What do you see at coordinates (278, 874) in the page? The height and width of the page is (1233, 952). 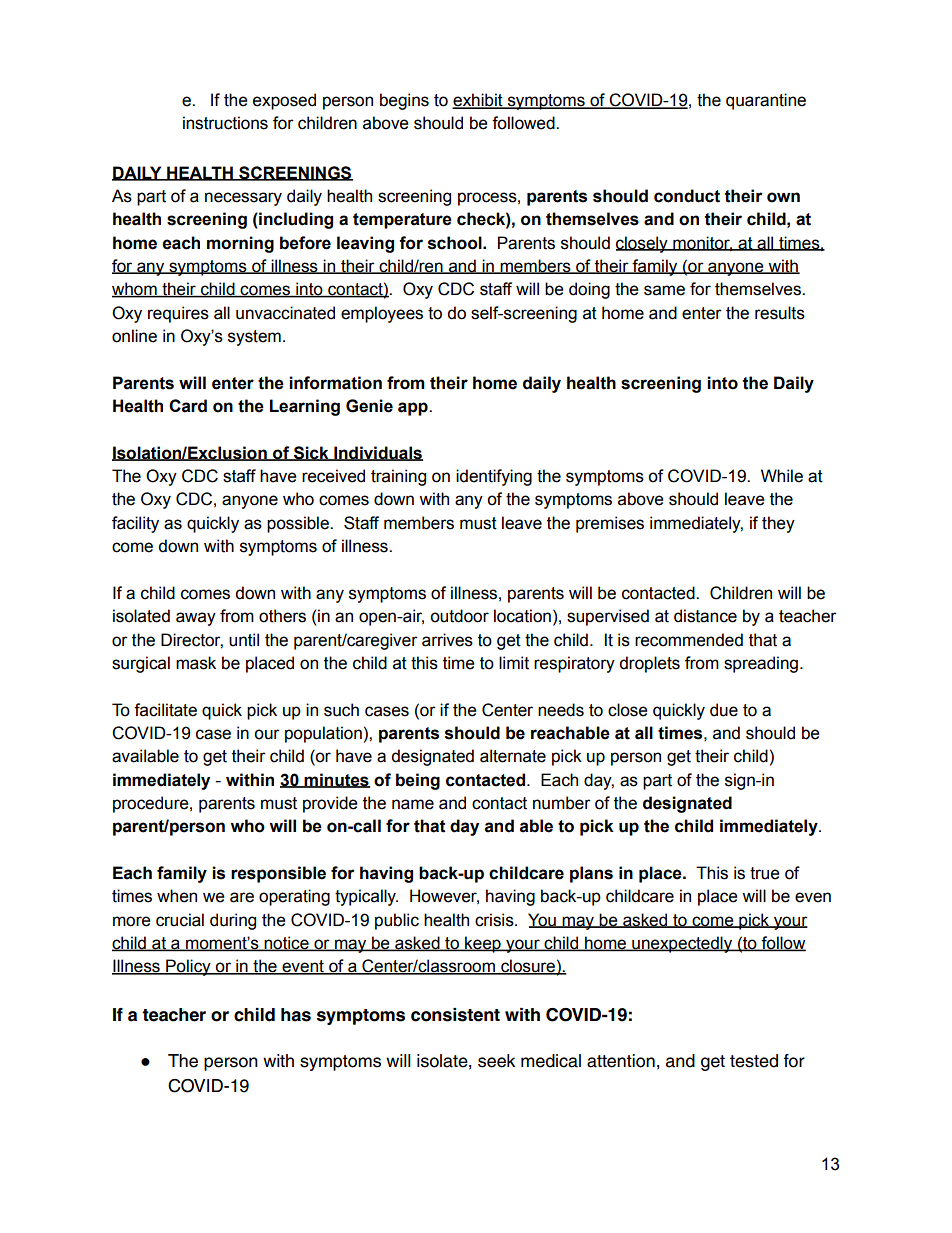 I see `responsible` at bounding box center [278, 874].
